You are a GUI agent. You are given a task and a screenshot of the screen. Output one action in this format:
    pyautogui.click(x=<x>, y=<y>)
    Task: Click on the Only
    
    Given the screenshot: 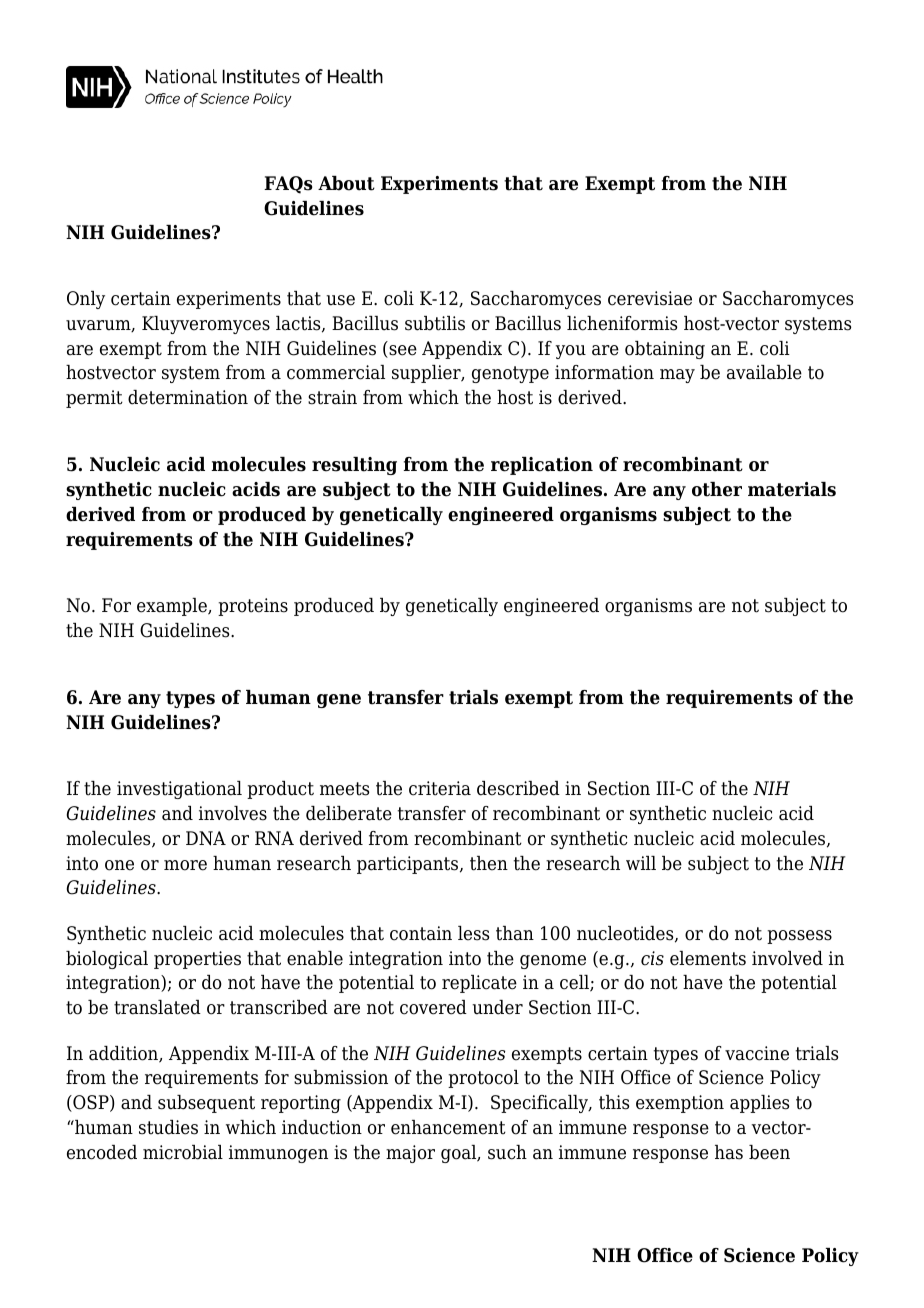 What is the action you would take?
    pyautogui.click(x=86, y=300)
